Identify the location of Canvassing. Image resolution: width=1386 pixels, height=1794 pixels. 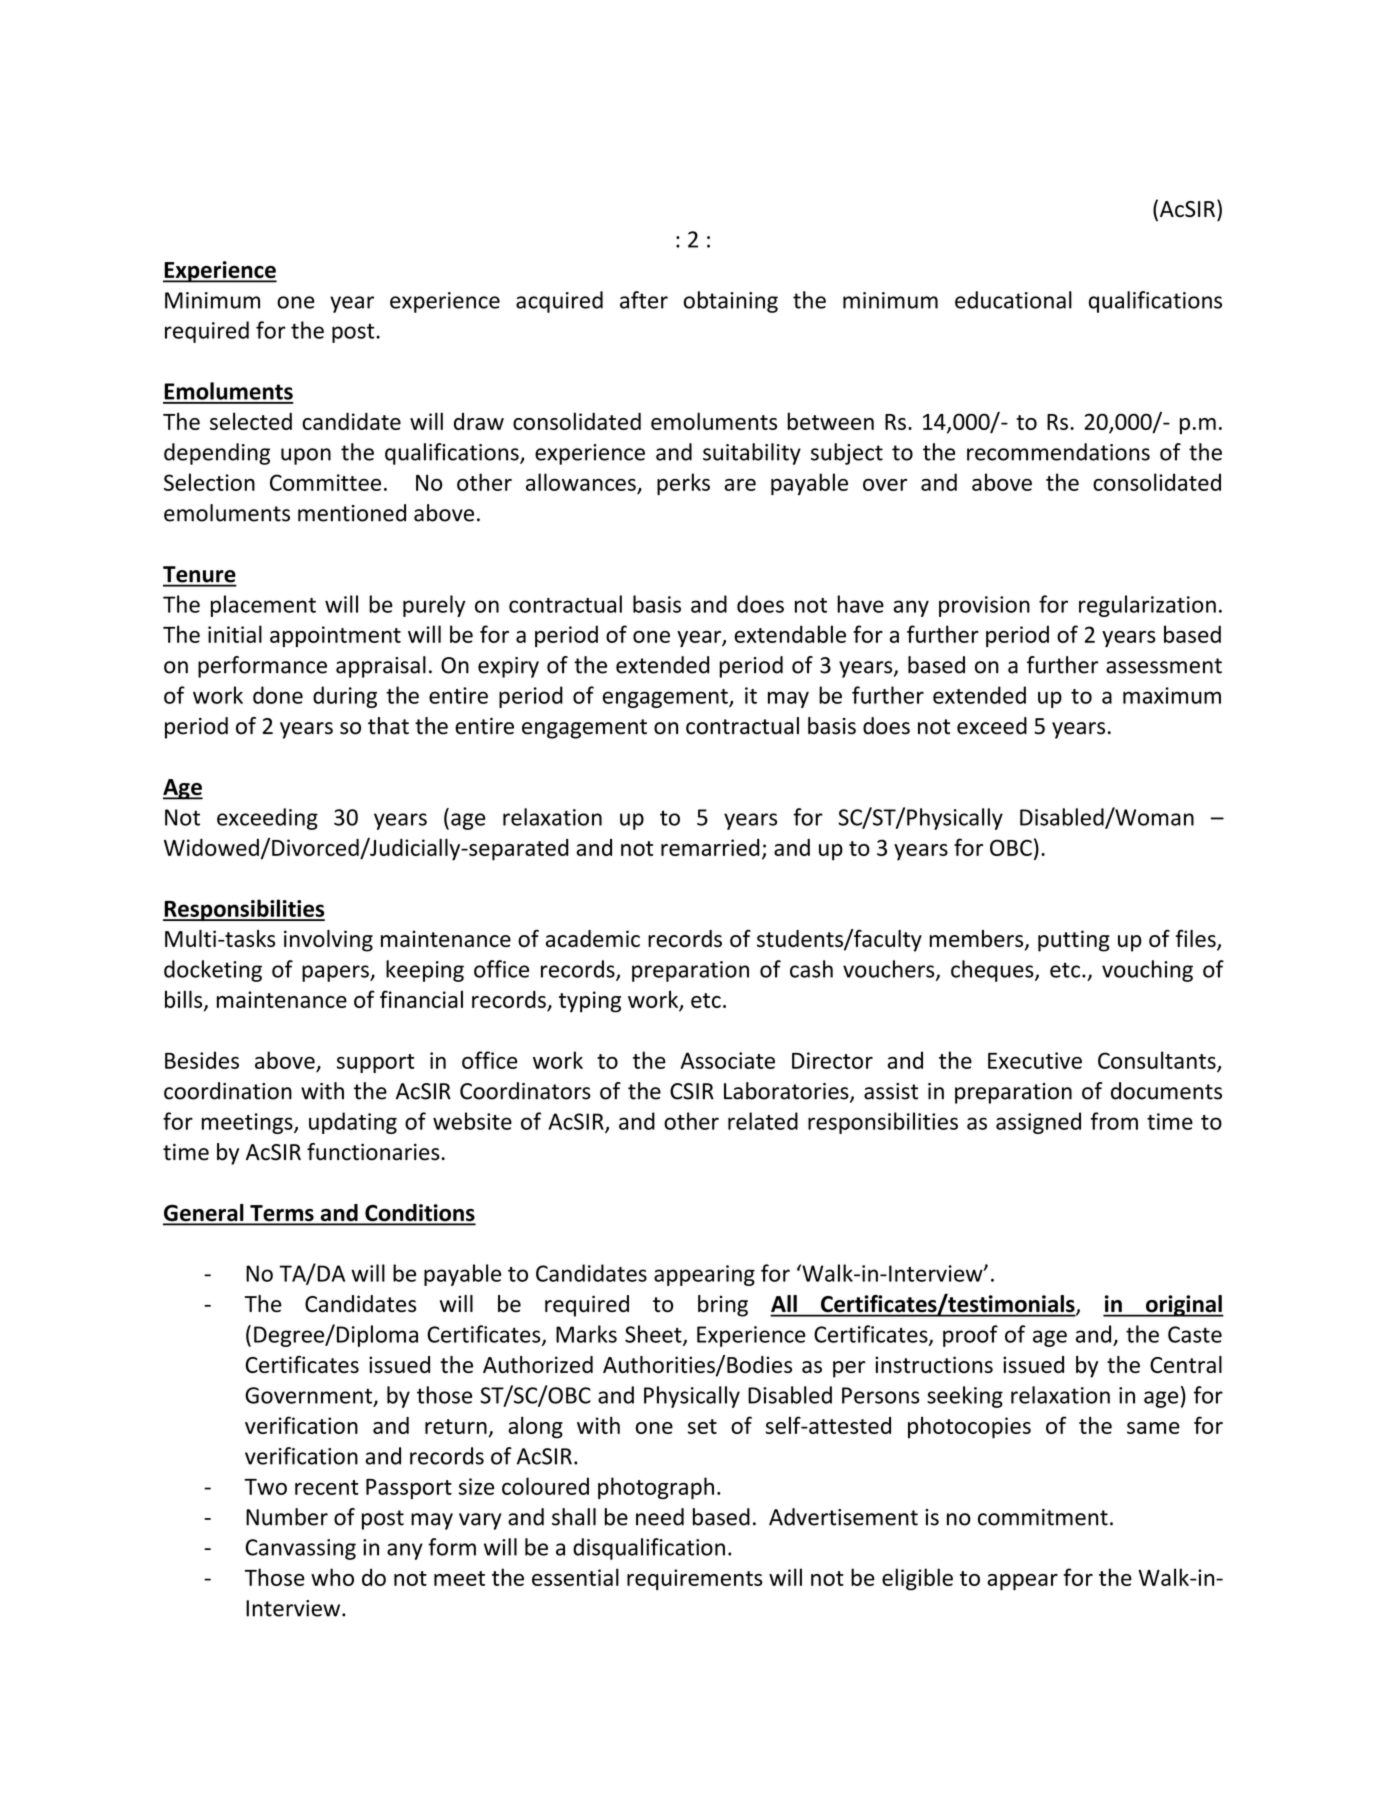
(300, 1549).
